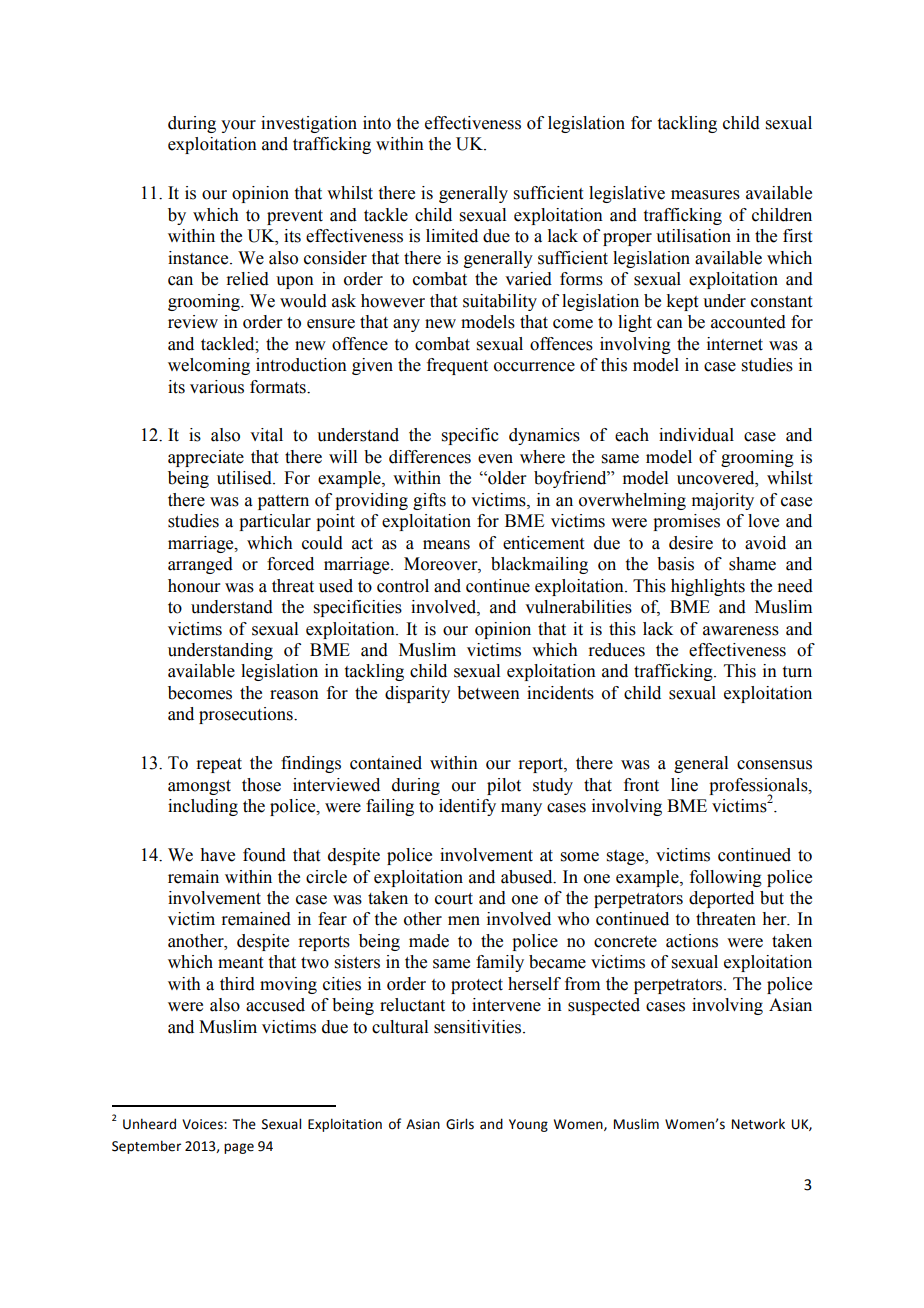 The height and width of the page is (1308, 924). I want to click on into, so click(377, 123).
